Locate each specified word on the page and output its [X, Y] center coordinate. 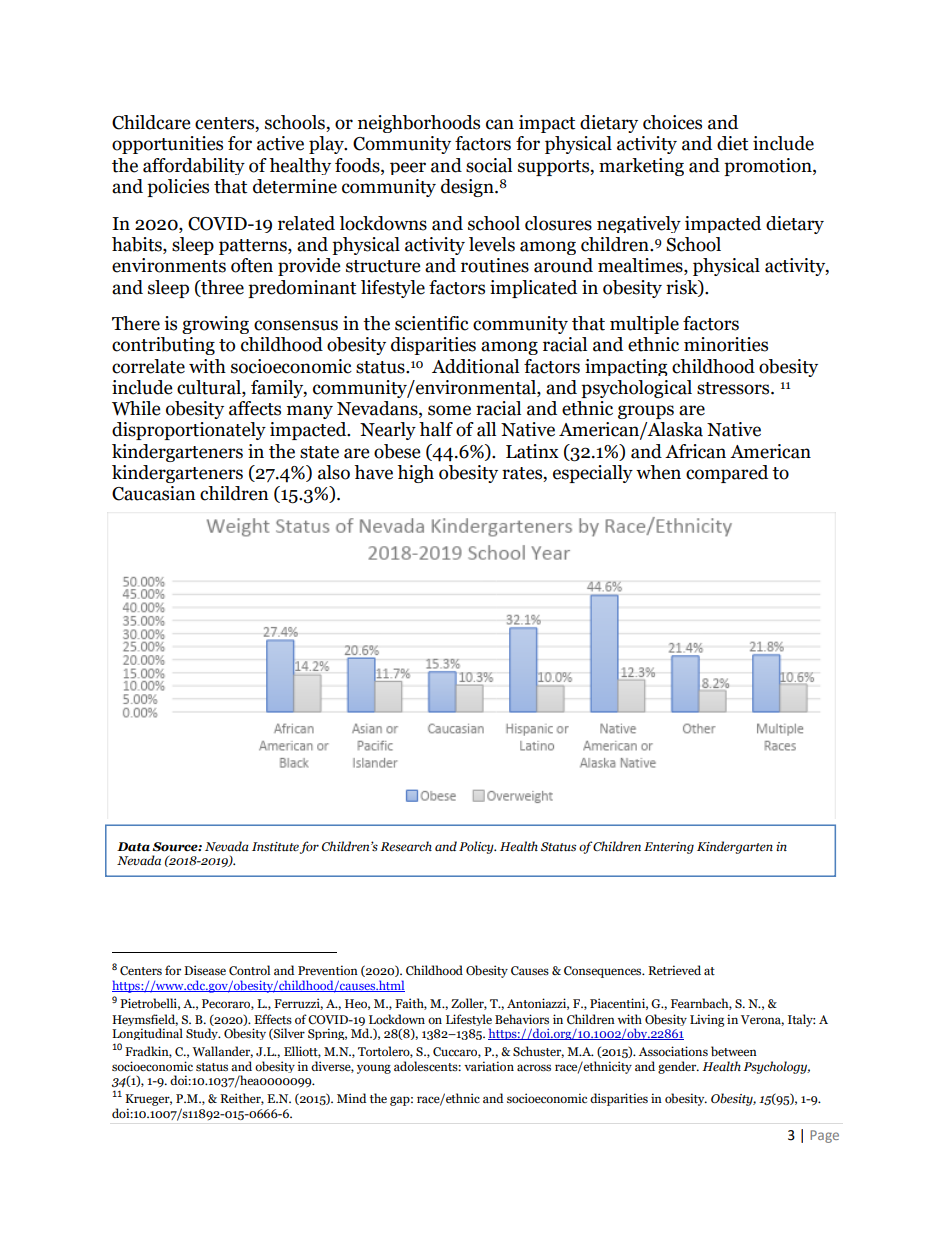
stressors [734, 388]
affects [255, 408]
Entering [669, 848]
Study [203, 1034]
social [489, 165]
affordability [194, 166]
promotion [769, 167]
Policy [477, 847]
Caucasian [154, 493]
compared [727, 474]
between [734, 1051]
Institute [275, 846]
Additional [475, 366]
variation [489, 1066]
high [415, 474]
